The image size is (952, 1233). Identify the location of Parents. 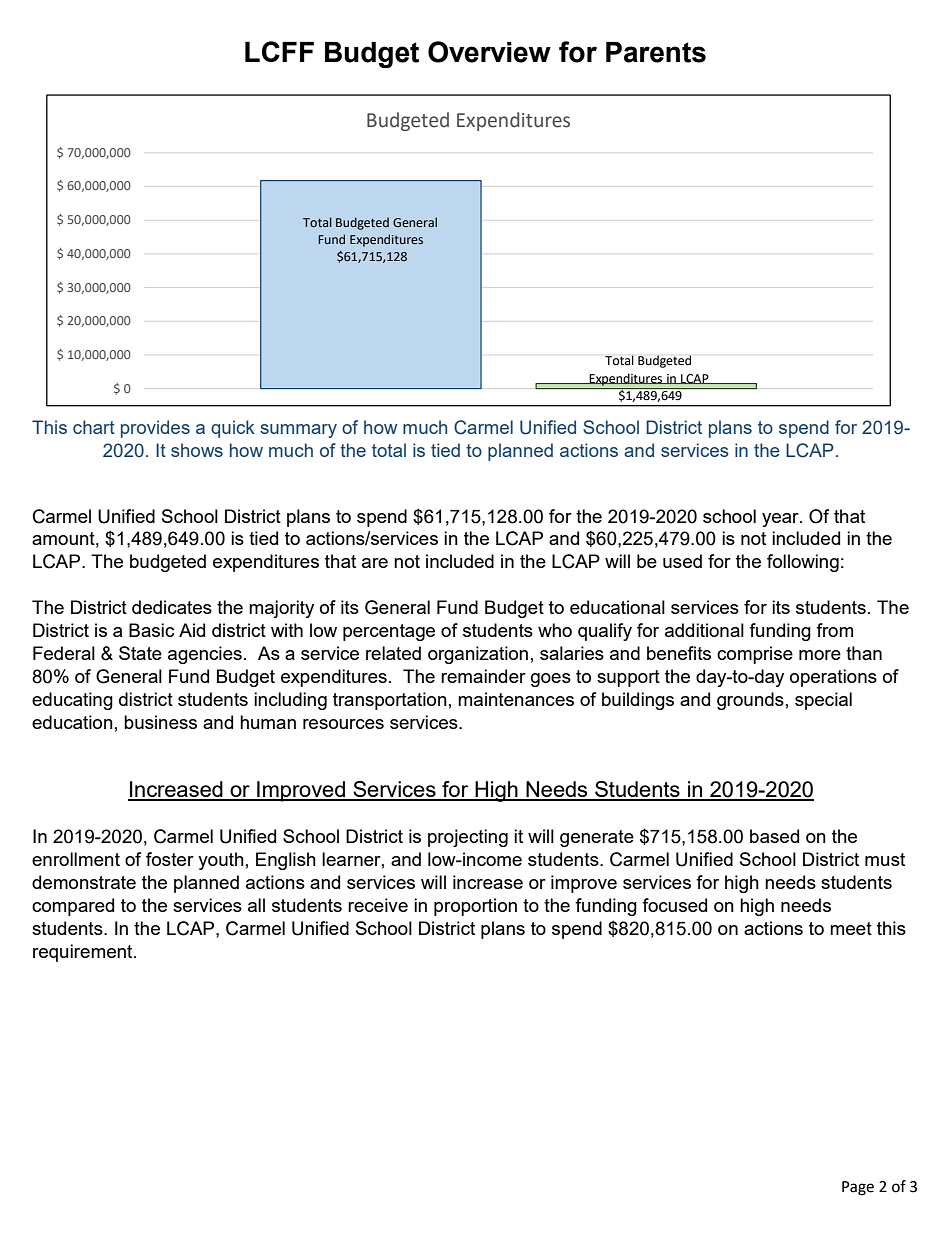
(656, 52).
